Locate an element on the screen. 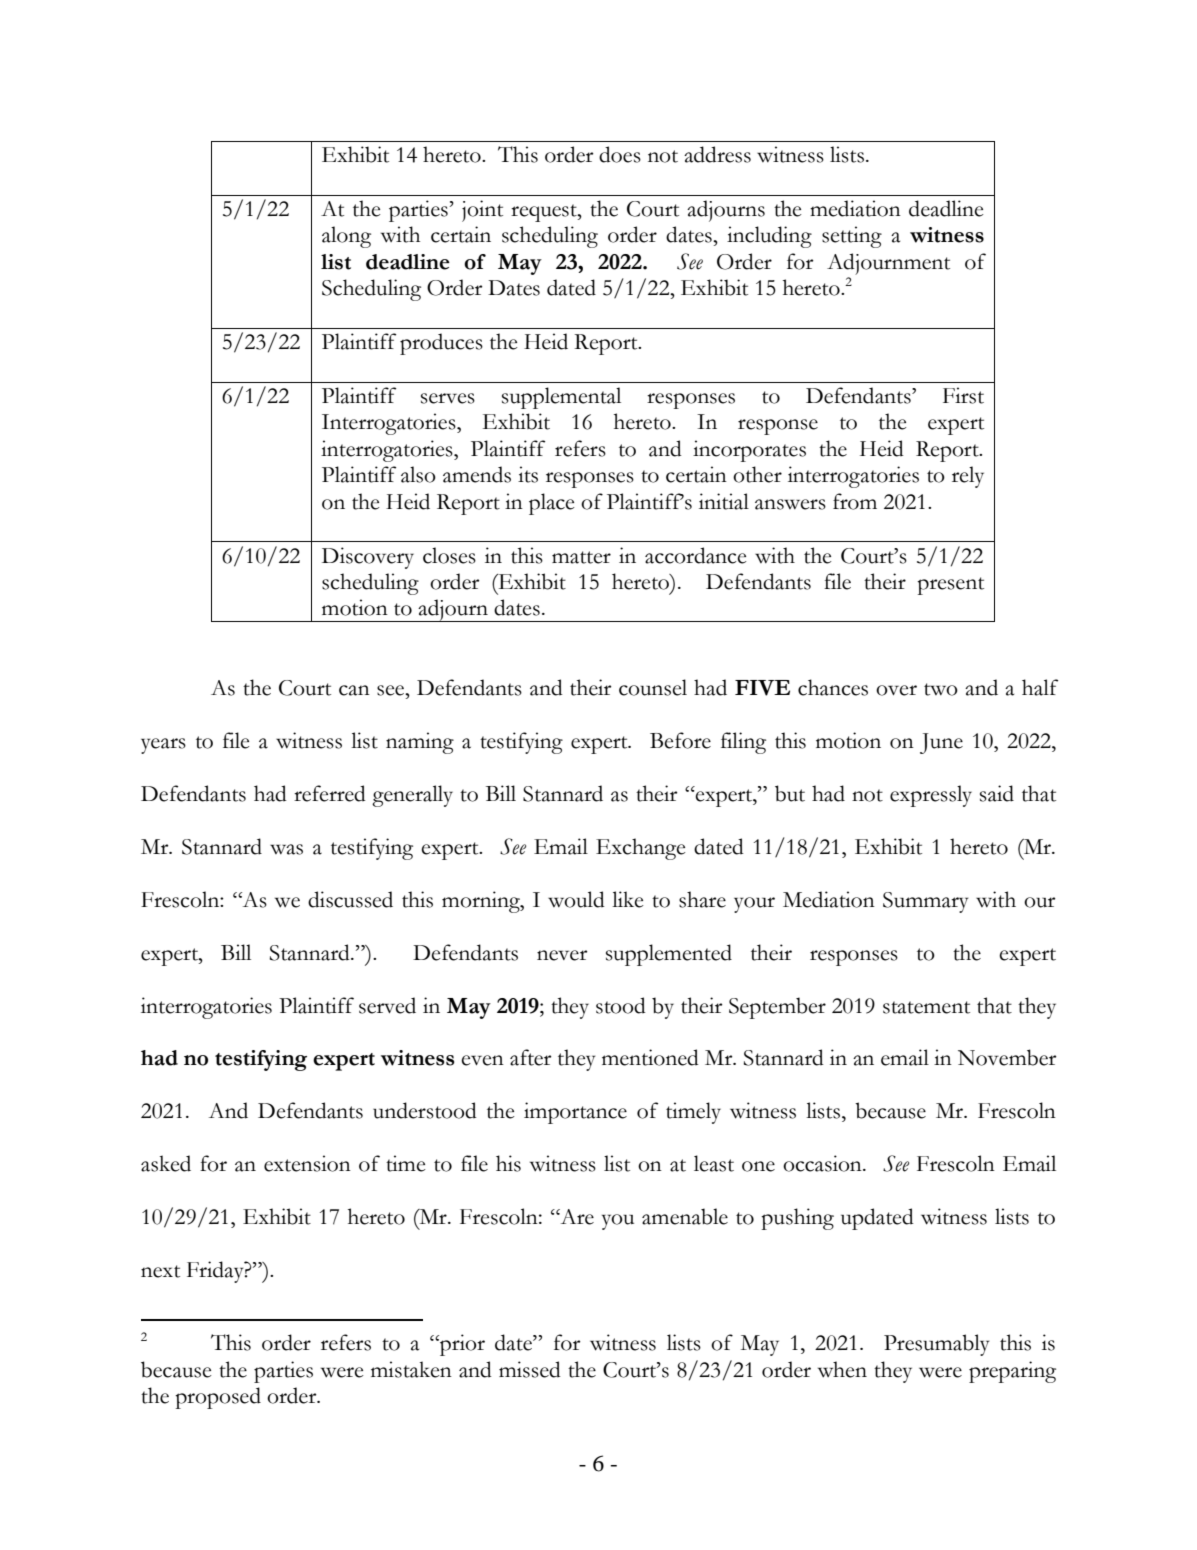 The width and height of the screenshot is (1197, 1550). along is located at coordinates (346, 237).
